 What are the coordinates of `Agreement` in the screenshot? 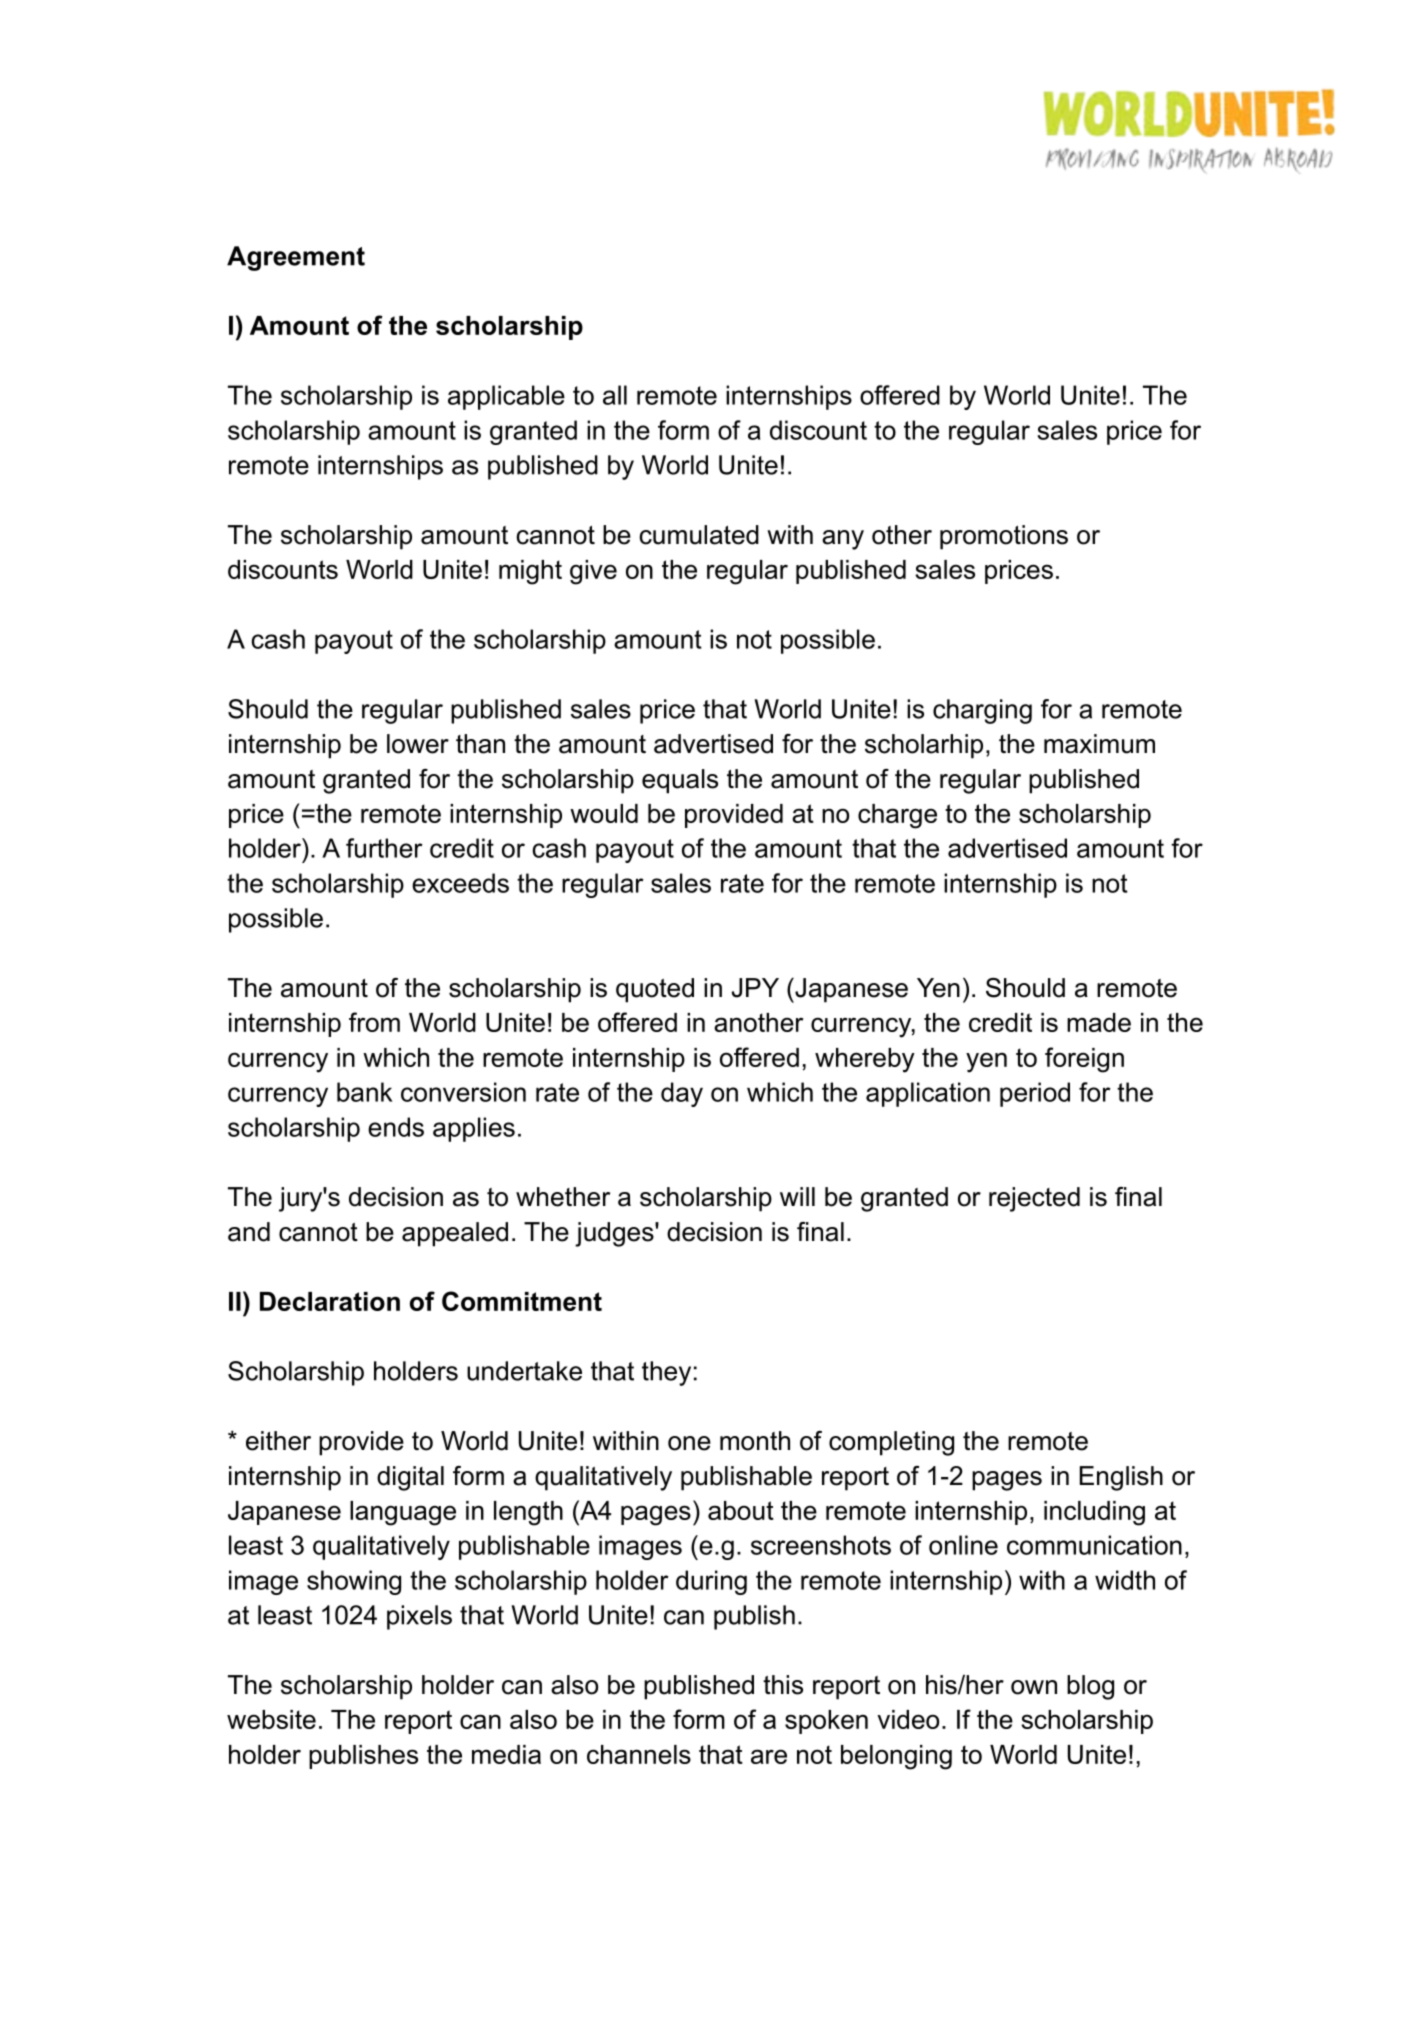 It's located at (296, 258).
